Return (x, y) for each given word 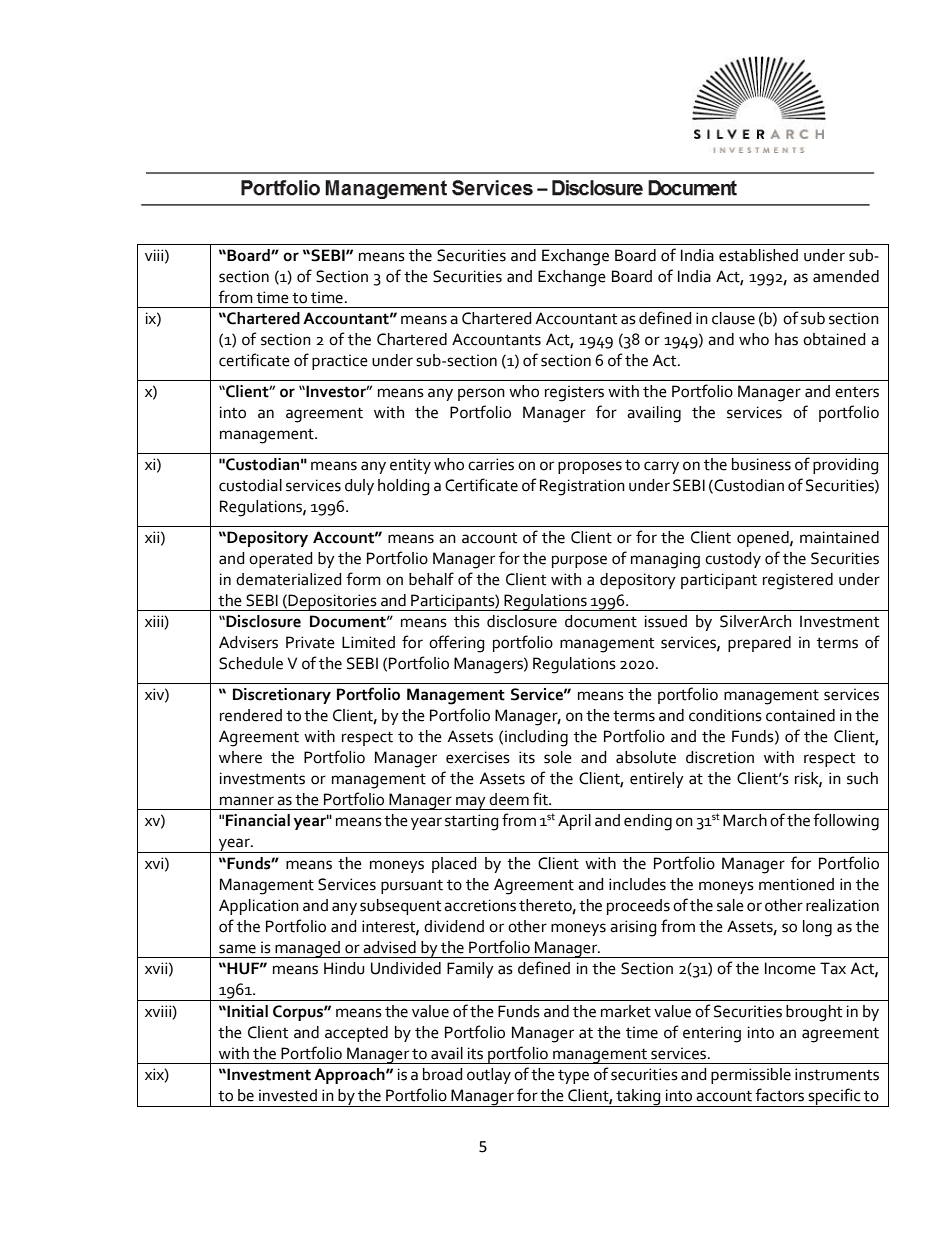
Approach (350, 1076)
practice (340, 362)
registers (574, 393)
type (573, 1076)
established (758, 255)
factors (779, 1095)
